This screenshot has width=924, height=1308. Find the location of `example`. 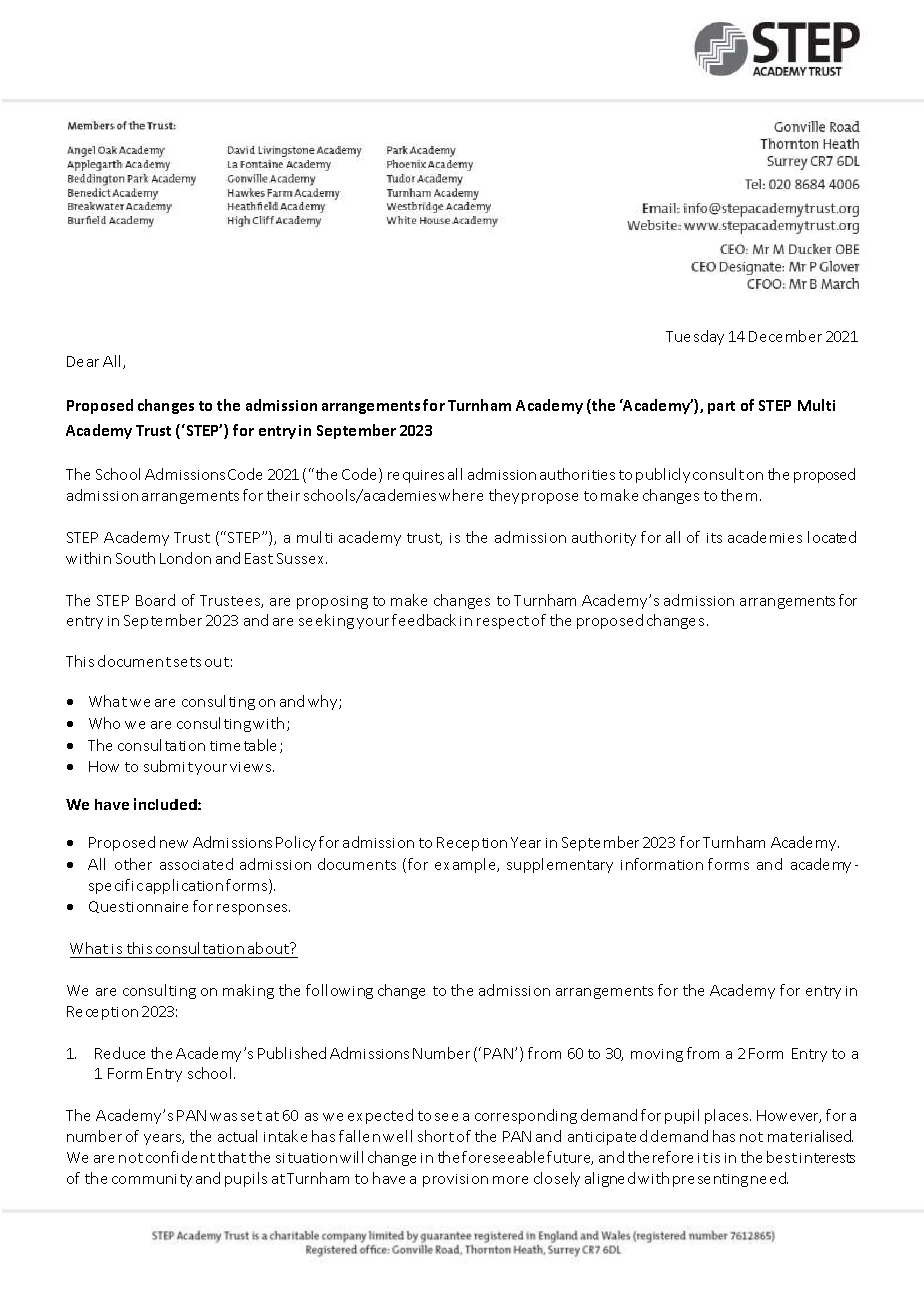

example is located at coordinates (467, 865).
